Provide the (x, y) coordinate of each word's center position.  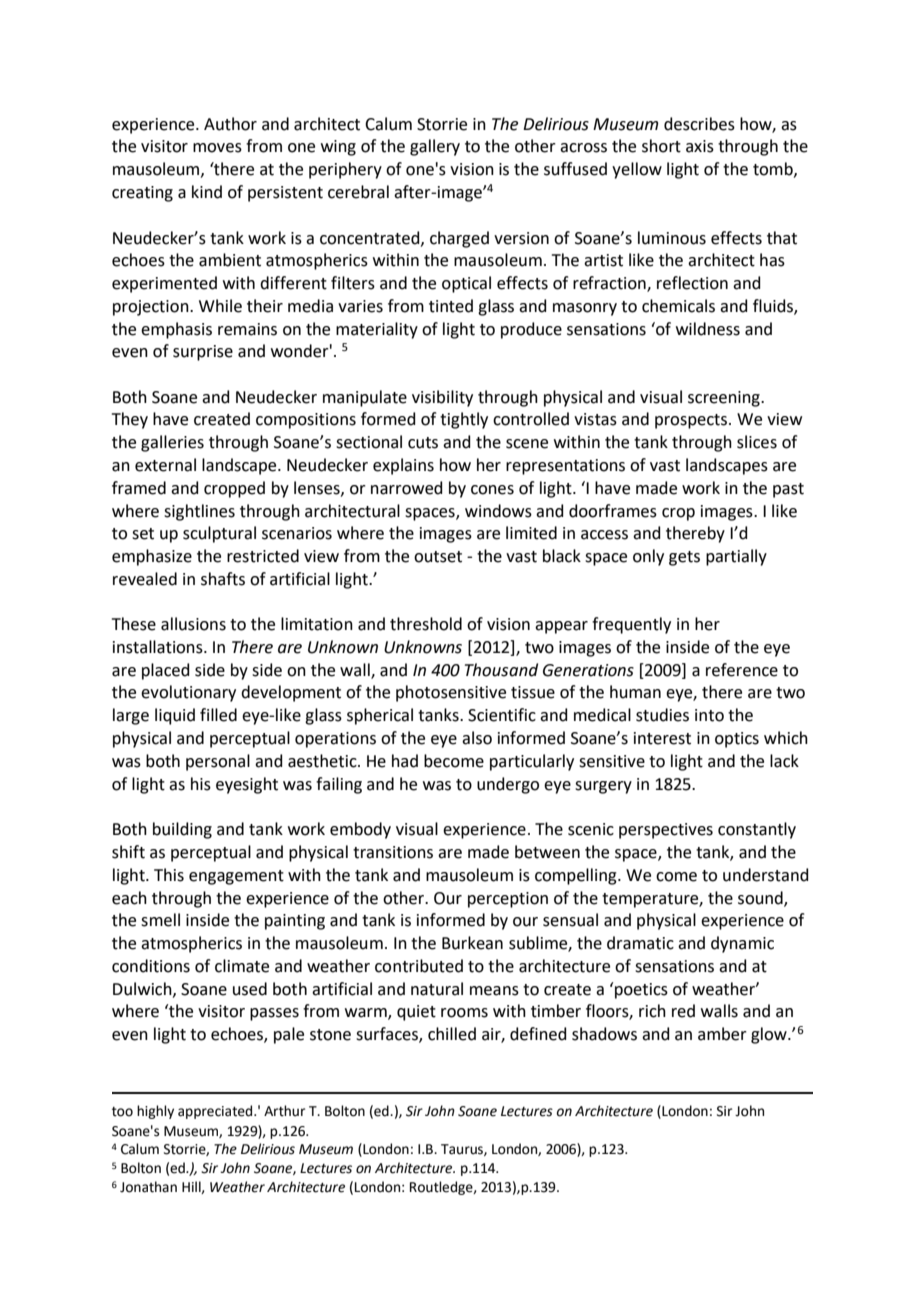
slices (757, 442)
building (182, 830)
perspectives (666, 831)
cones (492, 490)
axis (700, 146)
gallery (435, 147)
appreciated (216, 1112)
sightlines (199, 512)
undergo (508, 785)
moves (217, 148)
